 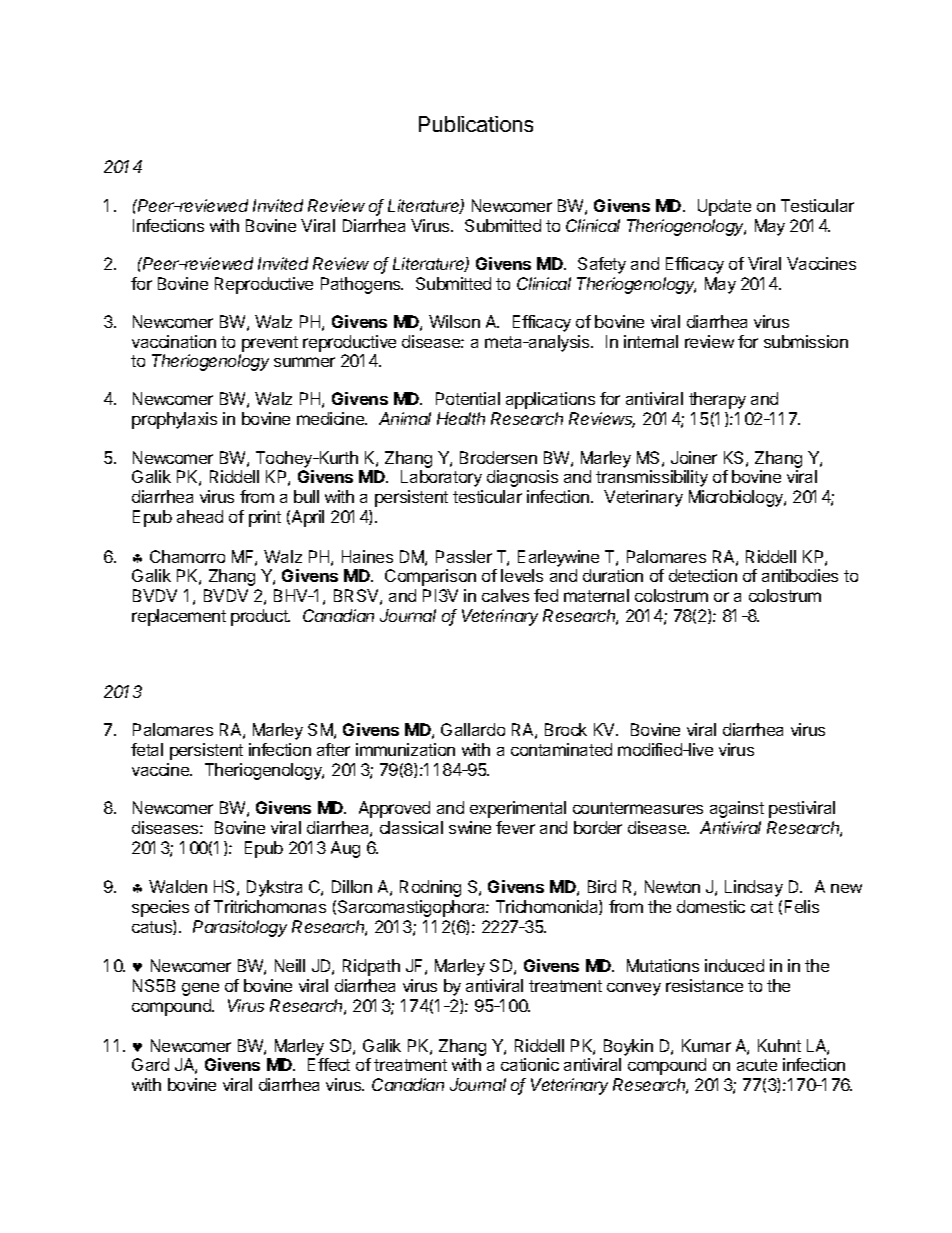 What do you see at coordinates (476, 124) in the screenshot?
I see `Publications` at bounding box center [476, 124].
